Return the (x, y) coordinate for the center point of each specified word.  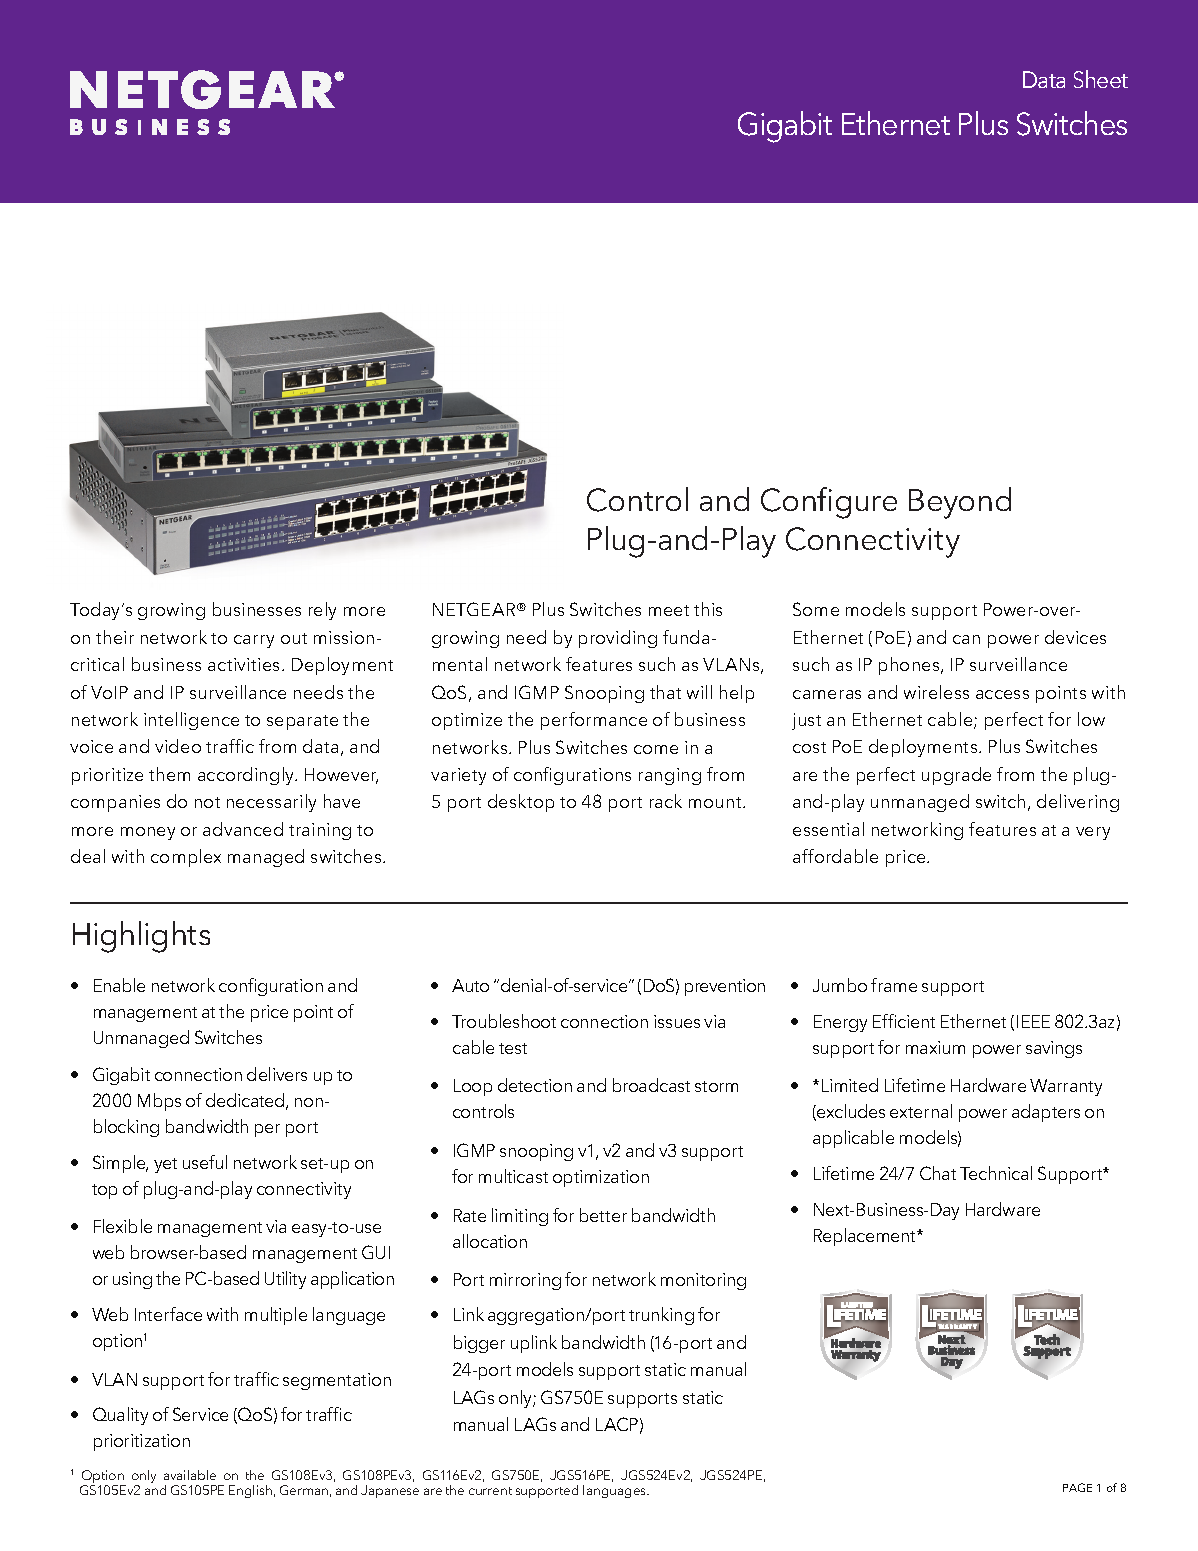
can (966, 639)
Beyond (960, 503)
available (190, 1475)
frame (894, 985)
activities (245, 664)
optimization (601, 1178)
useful (205, 1162)
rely (322, 611)
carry (254, 641)
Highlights (141, 937)
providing (618, 639)
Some (816, 609)
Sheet (1101, 79)
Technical (996, 1173)
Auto (470, 985)
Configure (829, 503)
